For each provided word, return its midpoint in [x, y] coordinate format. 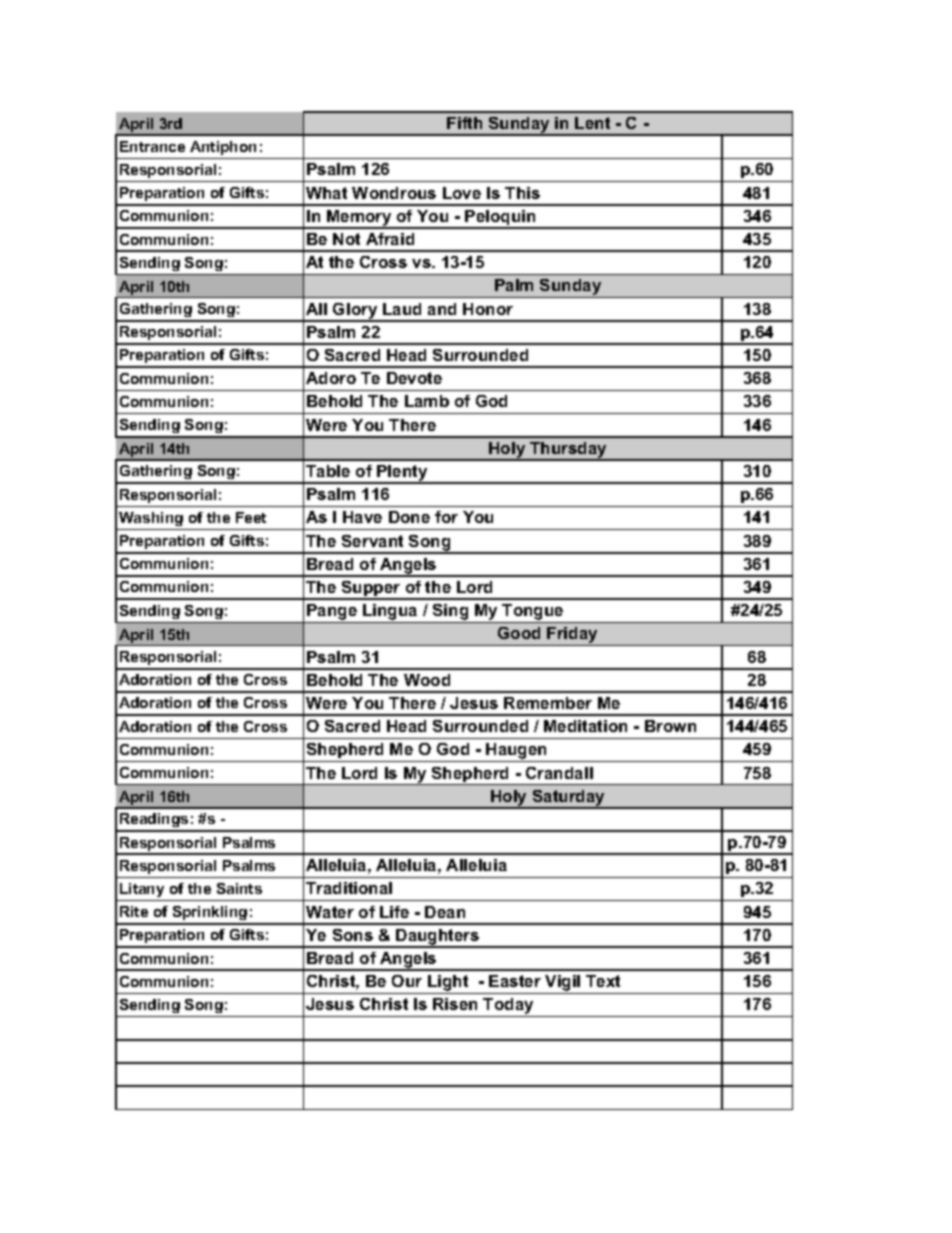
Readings [154, 822]
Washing [151, 519]
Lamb [427, 401]
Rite [134, 911]
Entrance [152, 146]
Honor [488, 309]
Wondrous [394, 193]
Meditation [585, 726]
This [522, 193]
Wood [427, 680]
